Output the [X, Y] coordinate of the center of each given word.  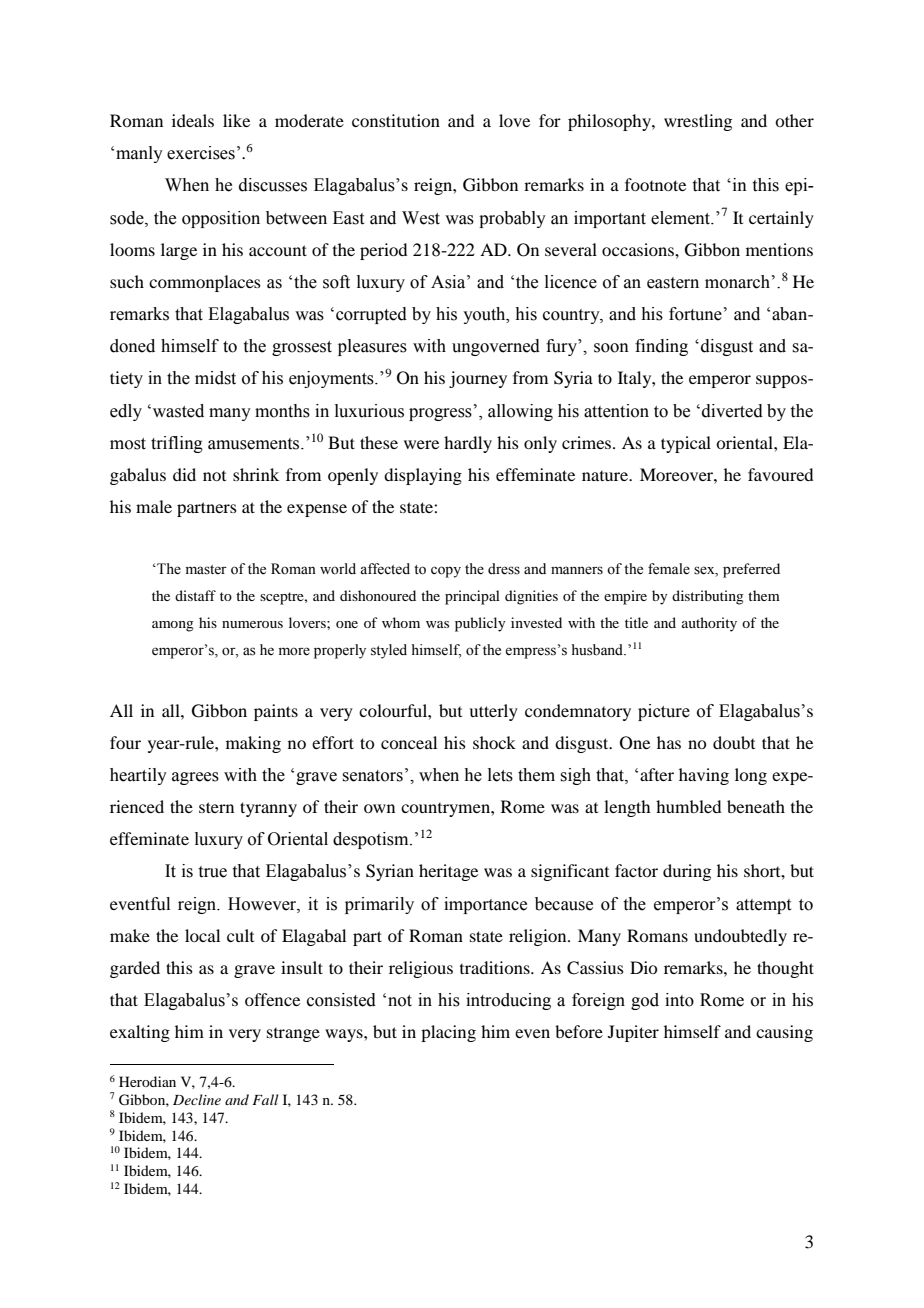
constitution [396, 120]
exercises [201, 153]
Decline [197, 1099]
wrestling [698, 122]
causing [784, 1033]
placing [448, 1033]
